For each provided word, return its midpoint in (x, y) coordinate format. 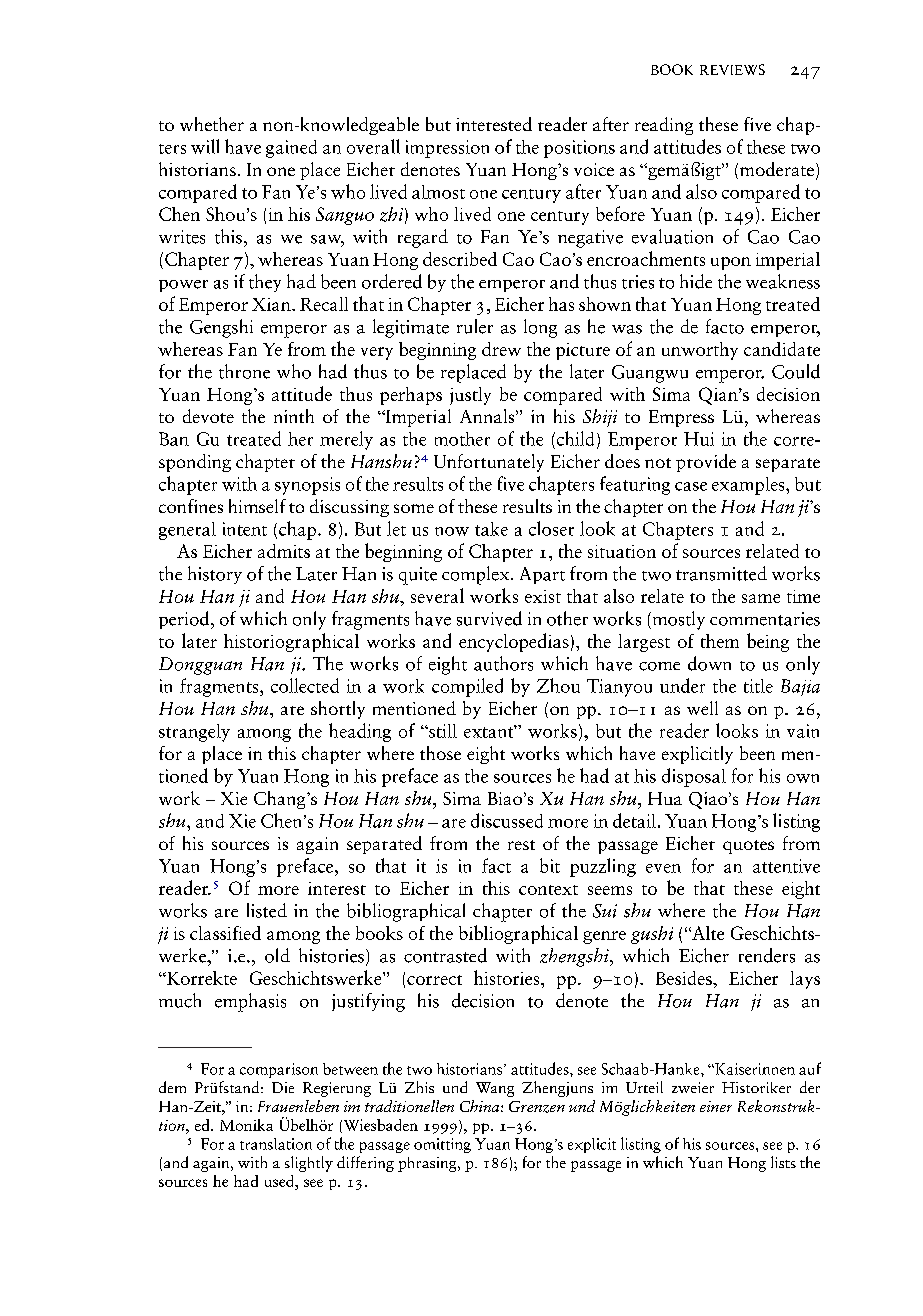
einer (716, 1106)
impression (447, 149)
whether (212, 124)
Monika (246, 1125)
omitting (442, 1145)
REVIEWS (732, 69)
